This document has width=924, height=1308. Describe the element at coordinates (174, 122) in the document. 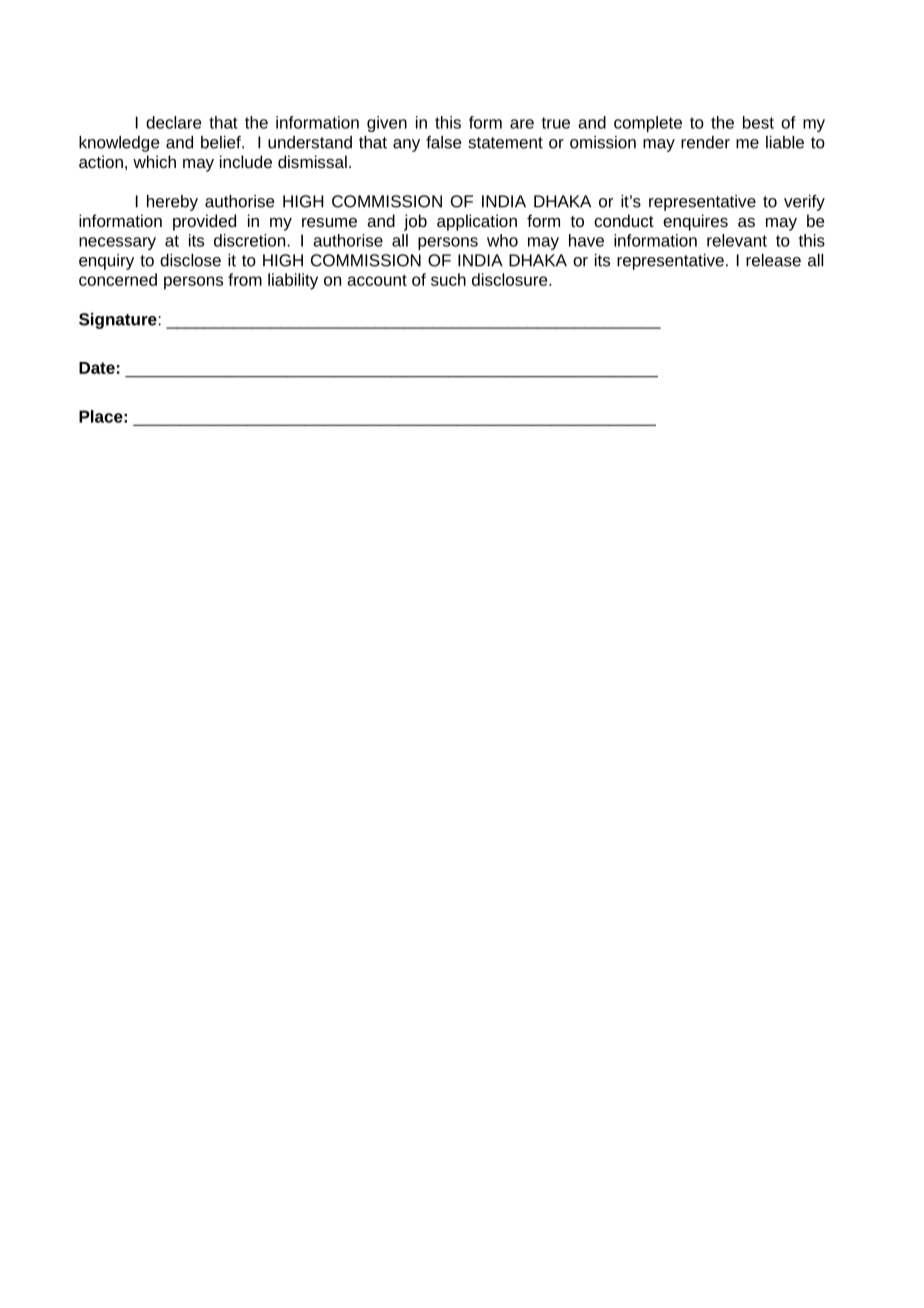

I see `declare` at that location.
